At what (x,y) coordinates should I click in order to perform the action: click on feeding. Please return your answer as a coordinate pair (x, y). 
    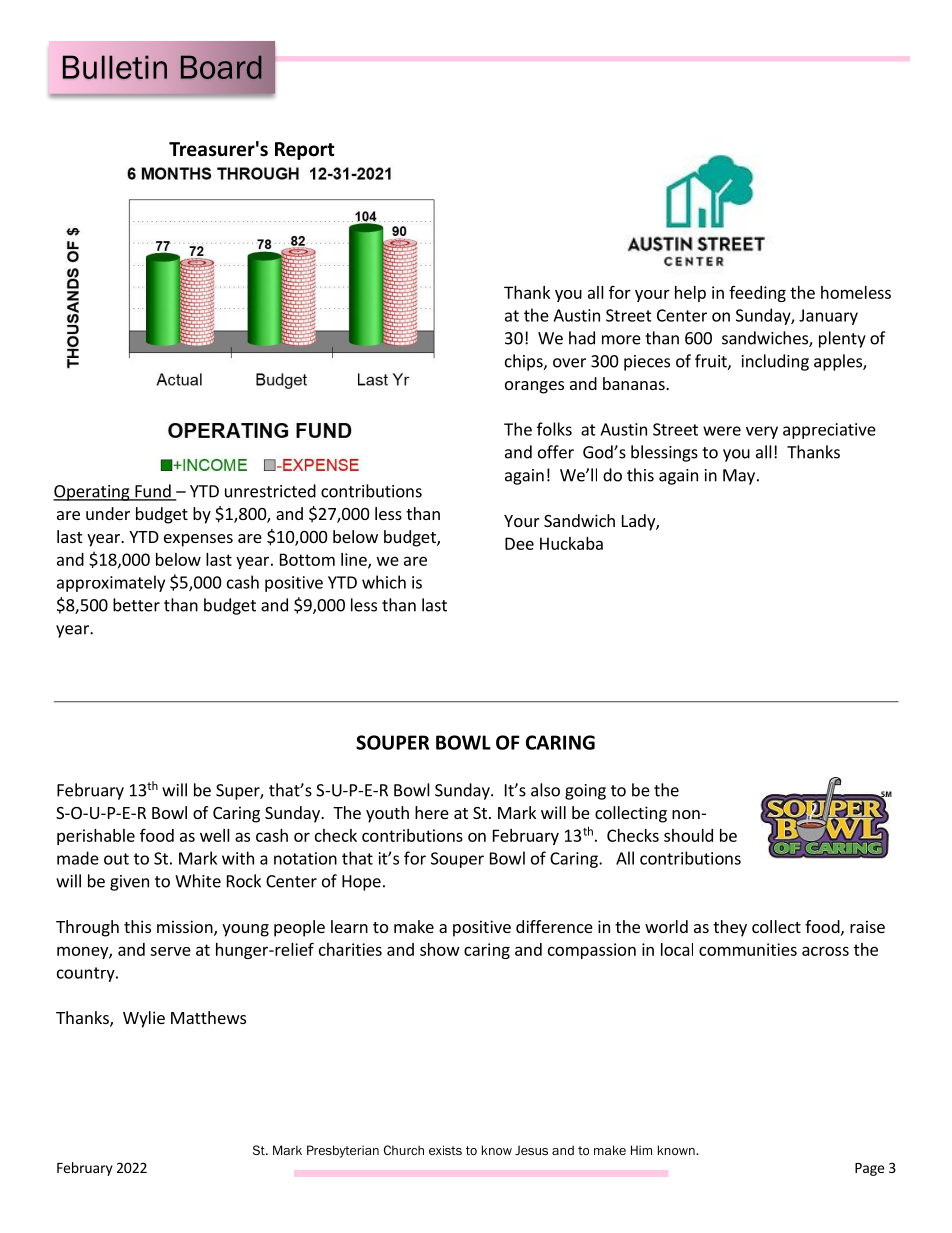
    Looking at the image, I should click on (757, 294).
